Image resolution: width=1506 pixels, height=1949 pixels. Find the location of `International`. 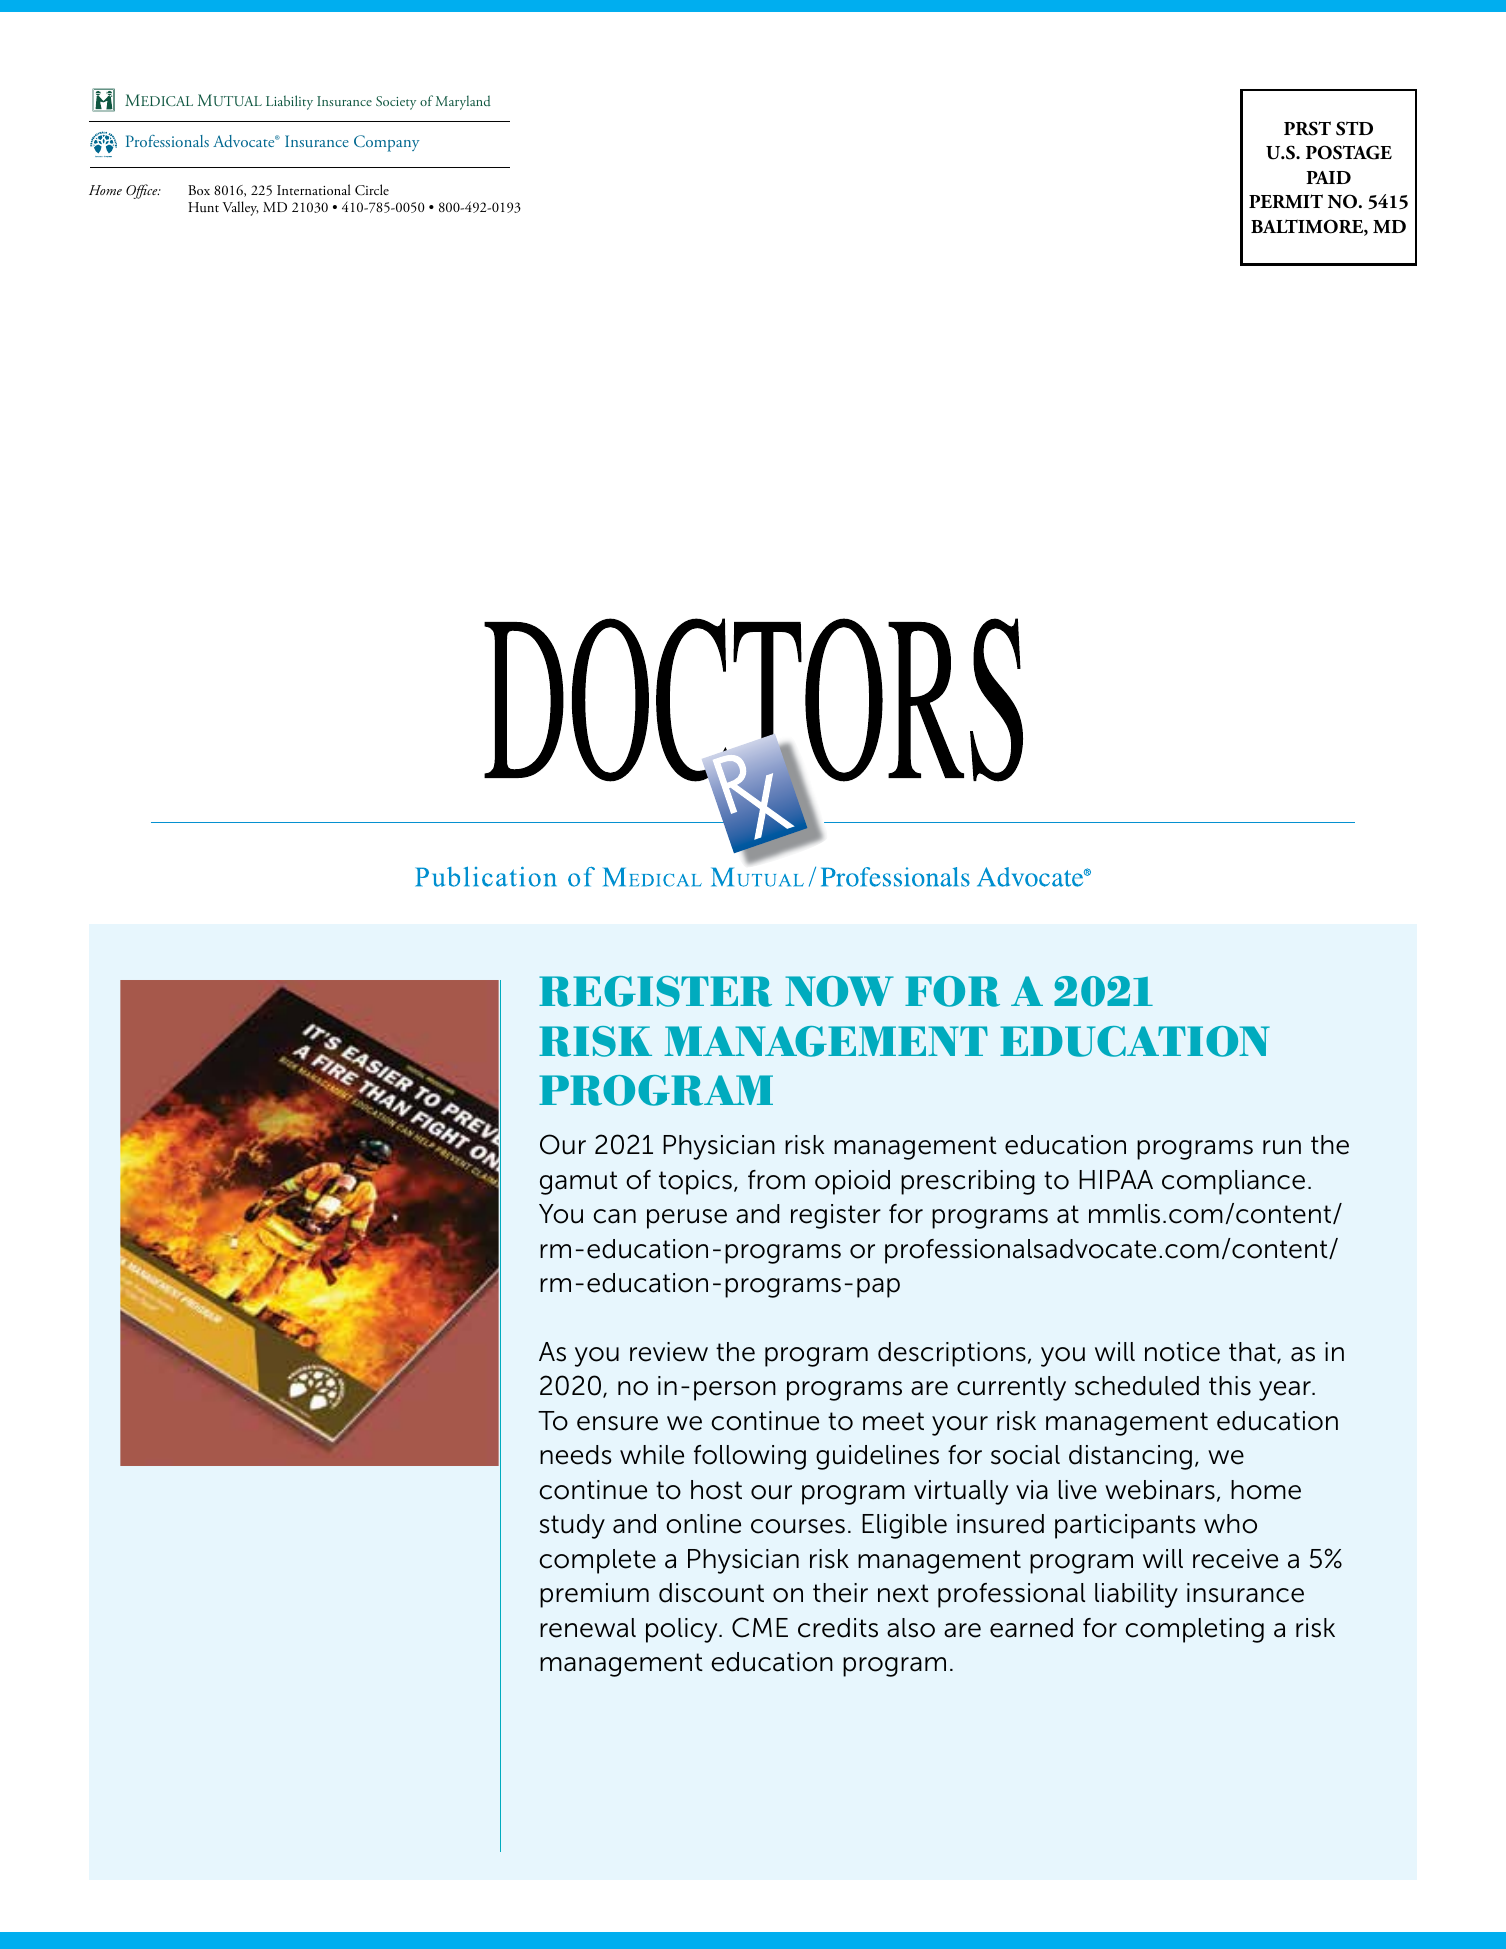

International is located at coordinates (314, 189).
